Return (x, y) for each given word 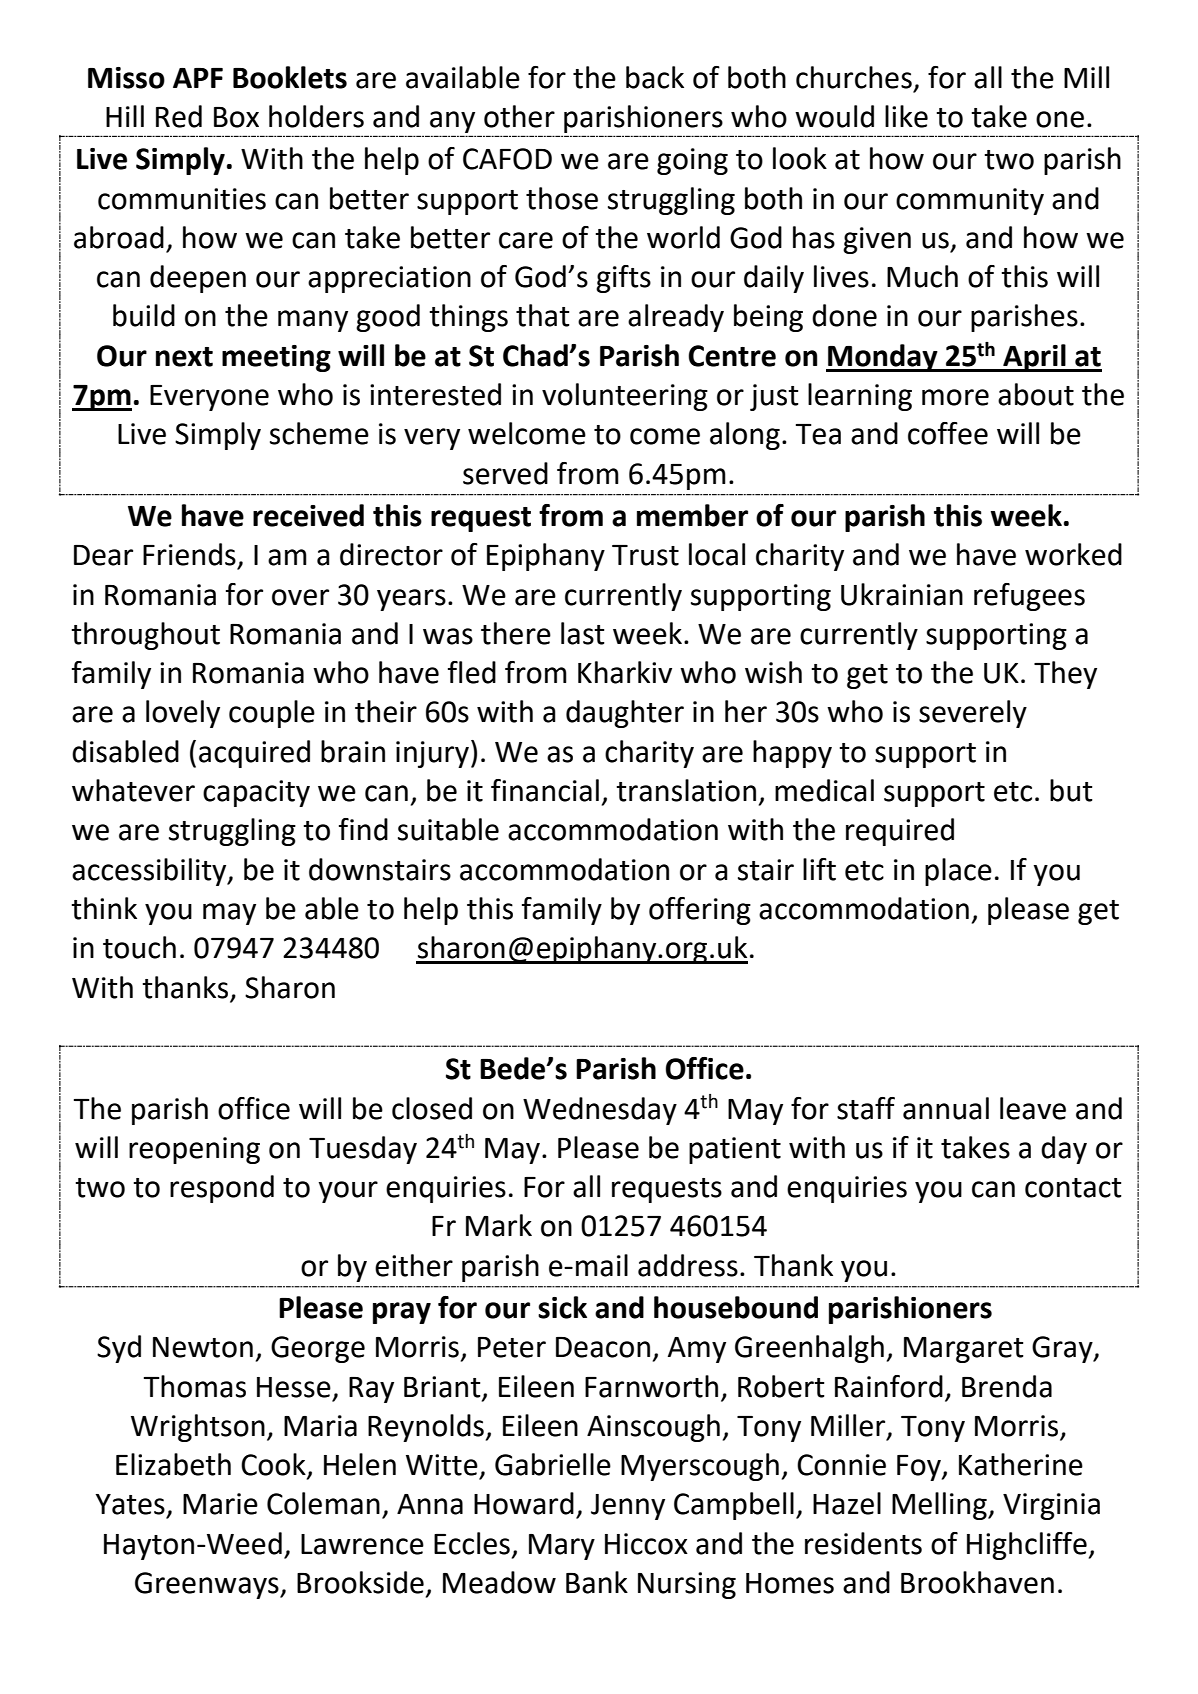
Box (236, 117)
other (519, 116)
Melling (940, 1506)
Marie (220, 1504)
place (958, 872)
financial (545, 790)
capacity (256, 793)
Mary (562, 1547)
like (906, 116)
